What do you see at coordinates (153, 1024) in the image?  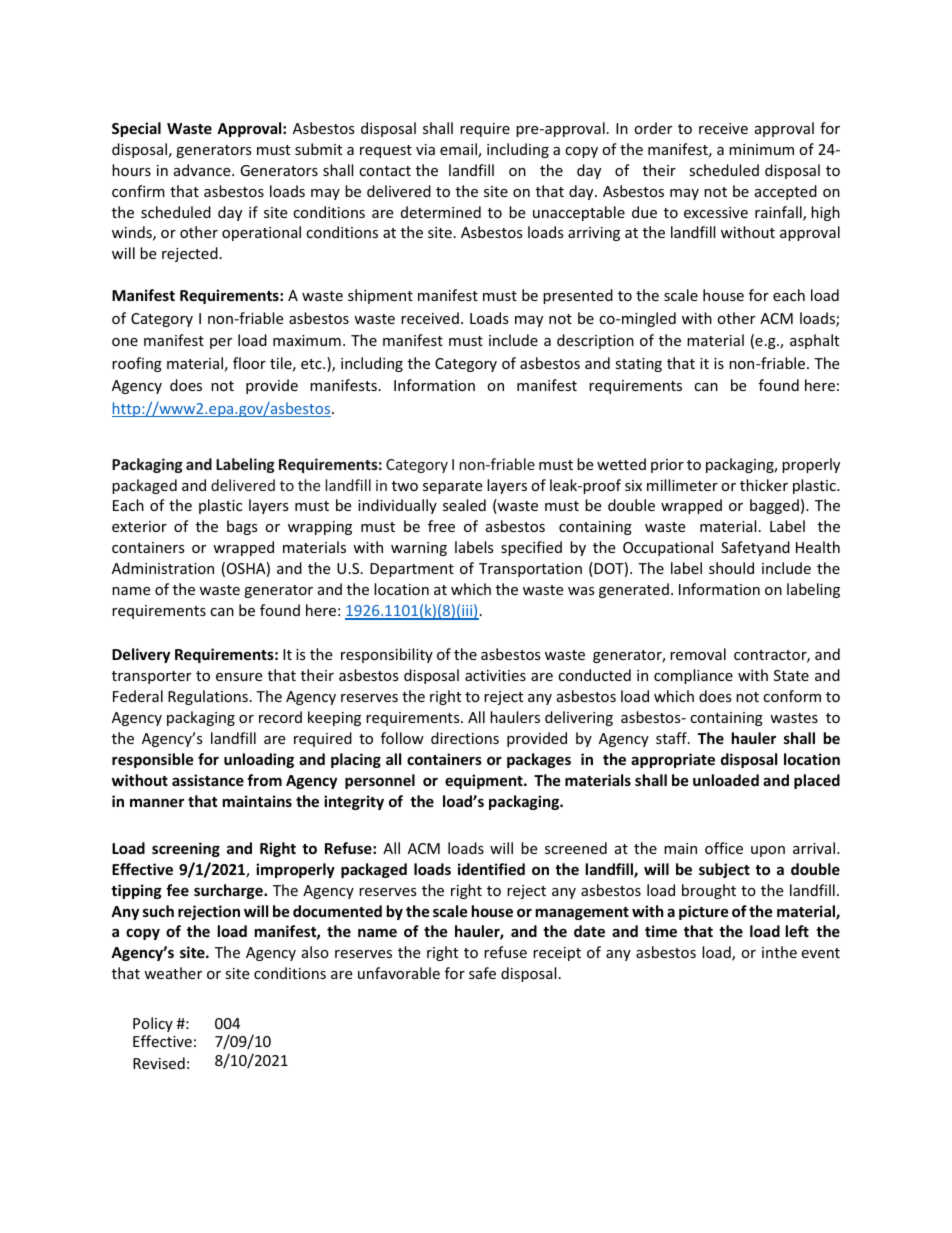 I see `Policy` at bounding box center [153, 1024].
